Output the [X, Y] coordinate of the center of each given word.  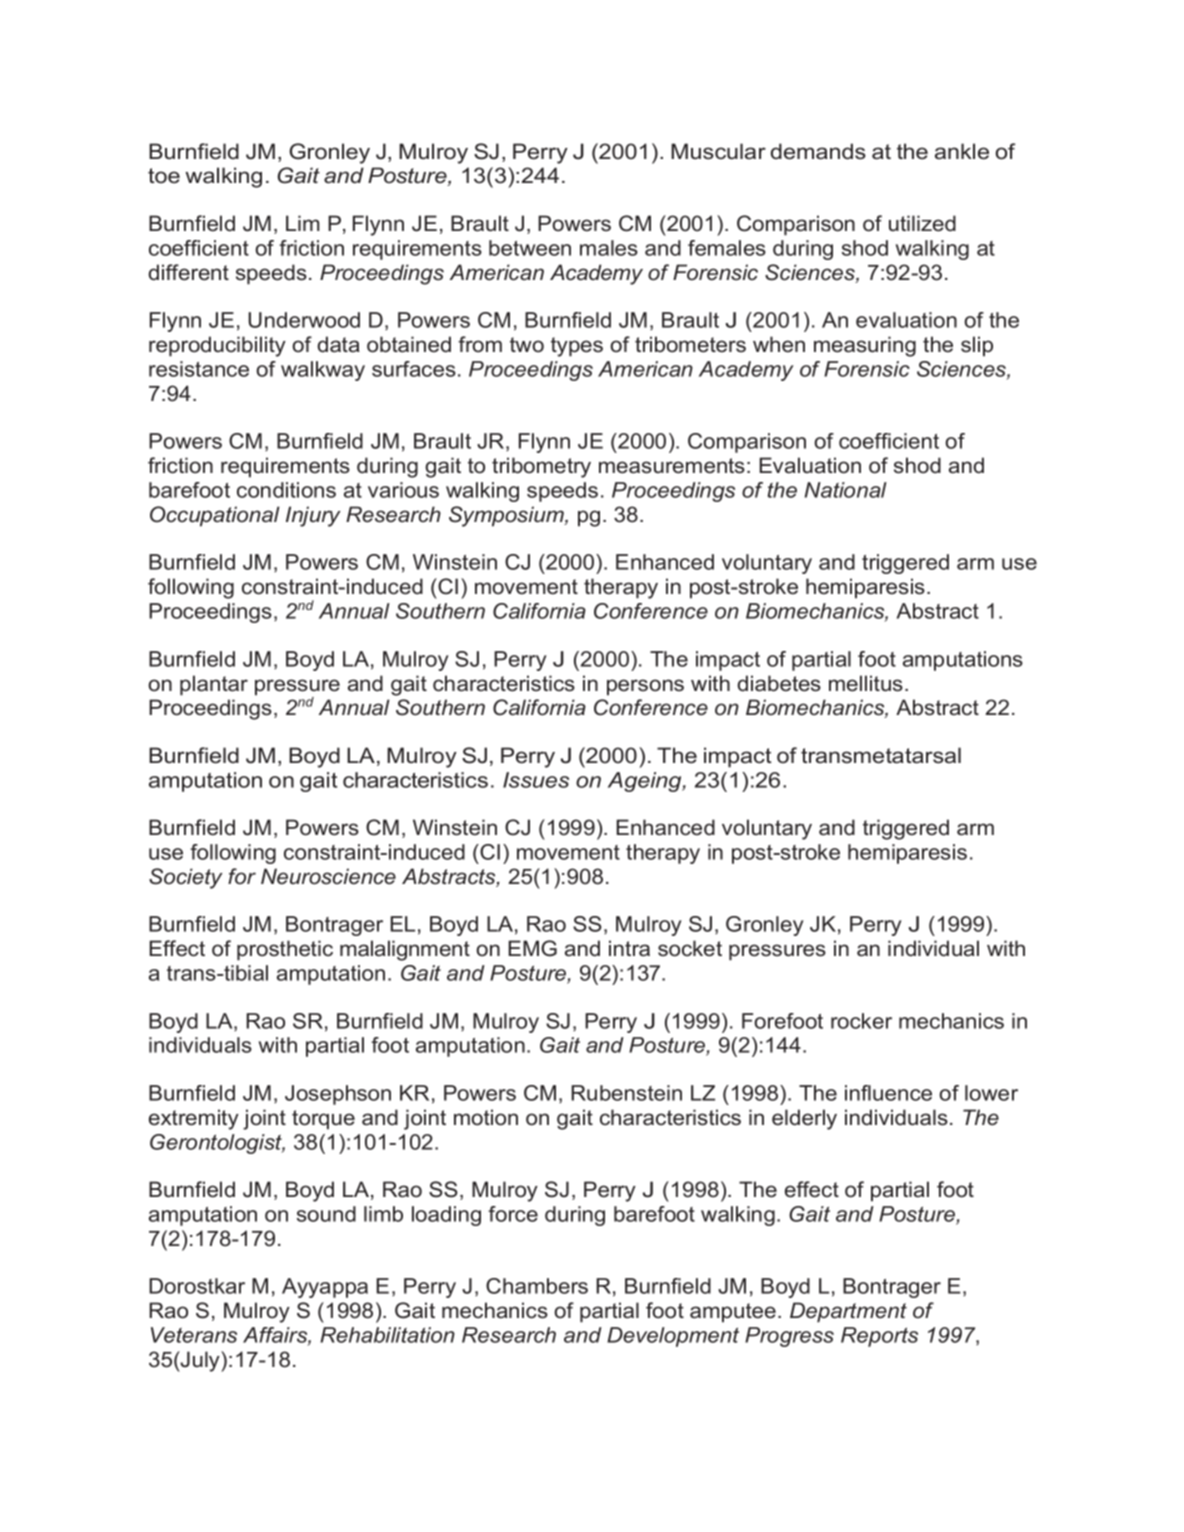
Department [848, 1312]
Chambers [537, 1286]
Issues [536, 780]
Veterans [194, 1335]
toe [164, 176]
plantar [214, 685]
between [530, 248]
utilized [922, 223]
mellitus [866, 683]
